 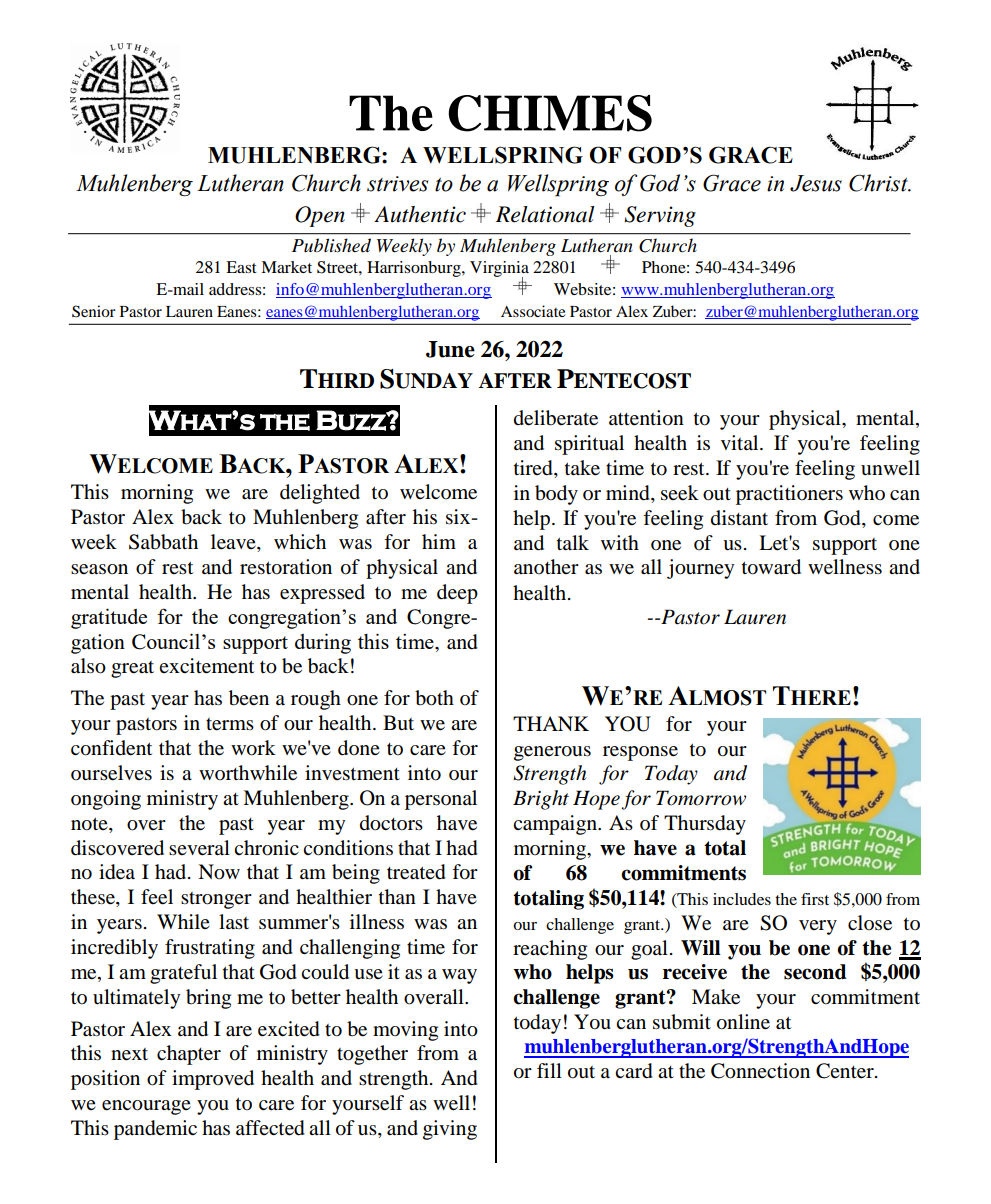 What do you see at coordinates (701, 798) in the screenshot?
I see `Tomorrow` at bounding box center [701, 798].
